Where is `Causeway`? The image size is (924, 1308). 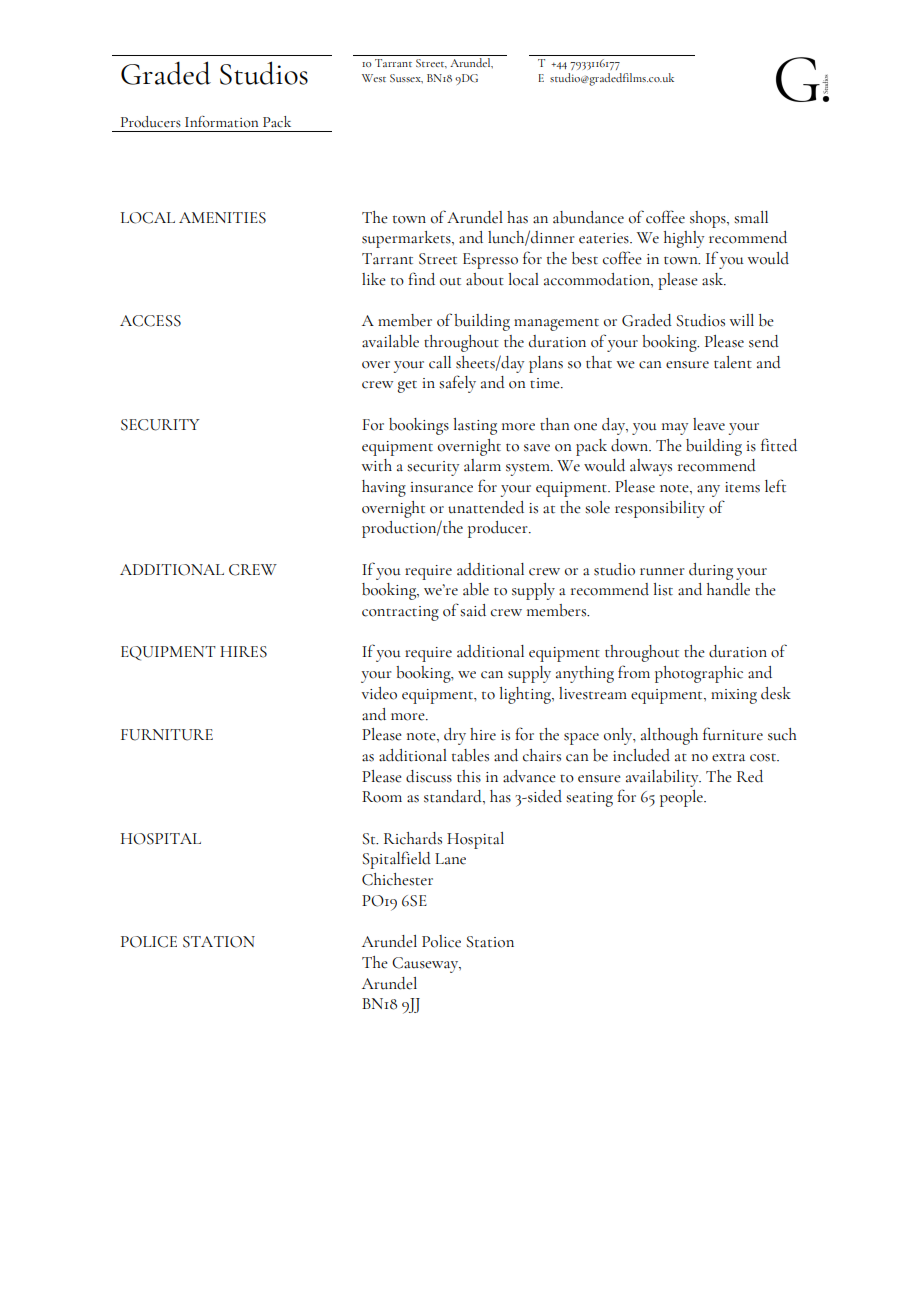
Causeway is located at coordinates (426, 965).
